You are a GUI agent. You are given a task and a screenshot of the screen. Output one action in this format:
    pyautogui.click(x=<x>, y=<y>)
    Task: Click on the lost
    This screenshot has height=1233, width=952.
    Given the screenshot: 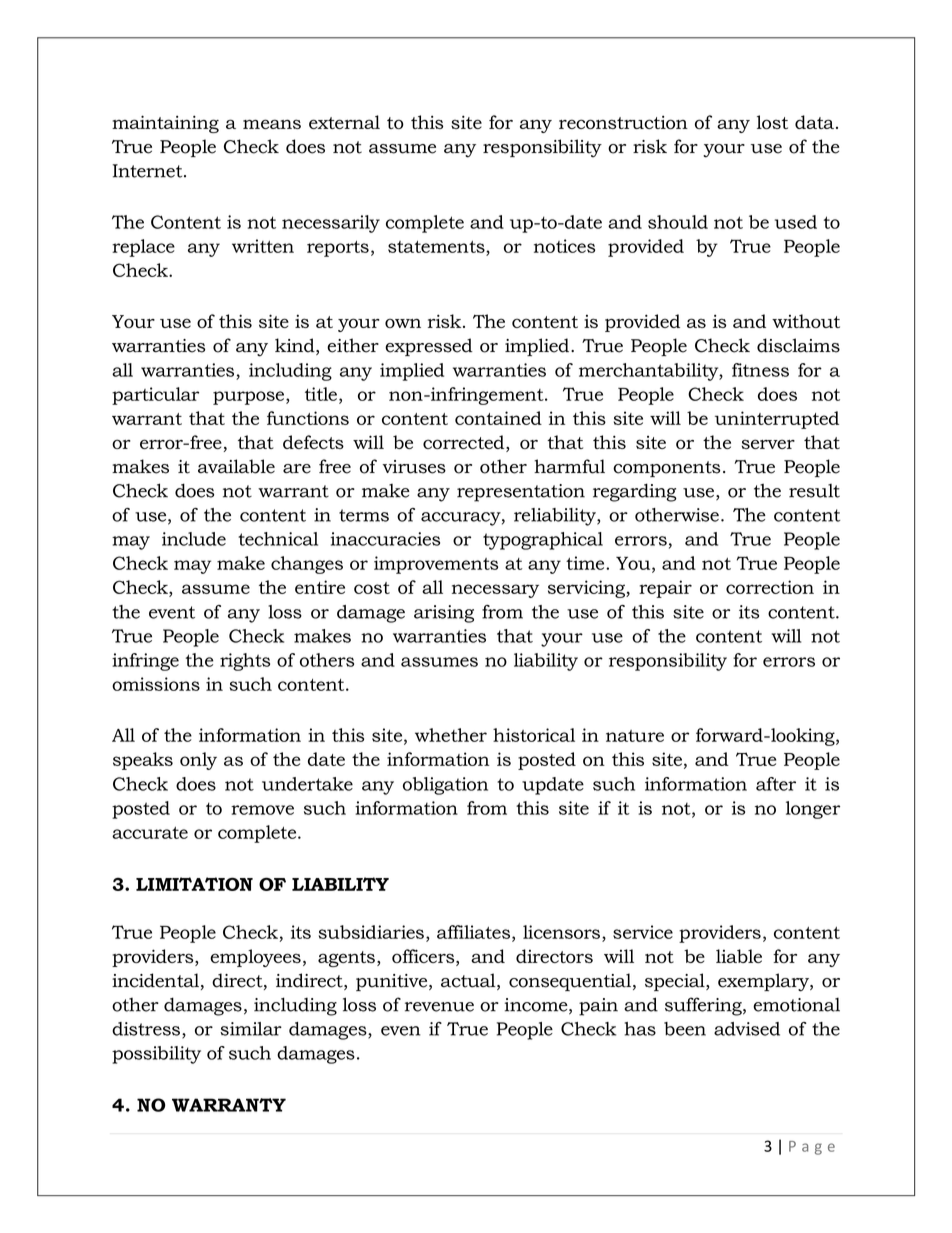 What is the action you would take?
    pyautogui.click(x=772, y=122)
